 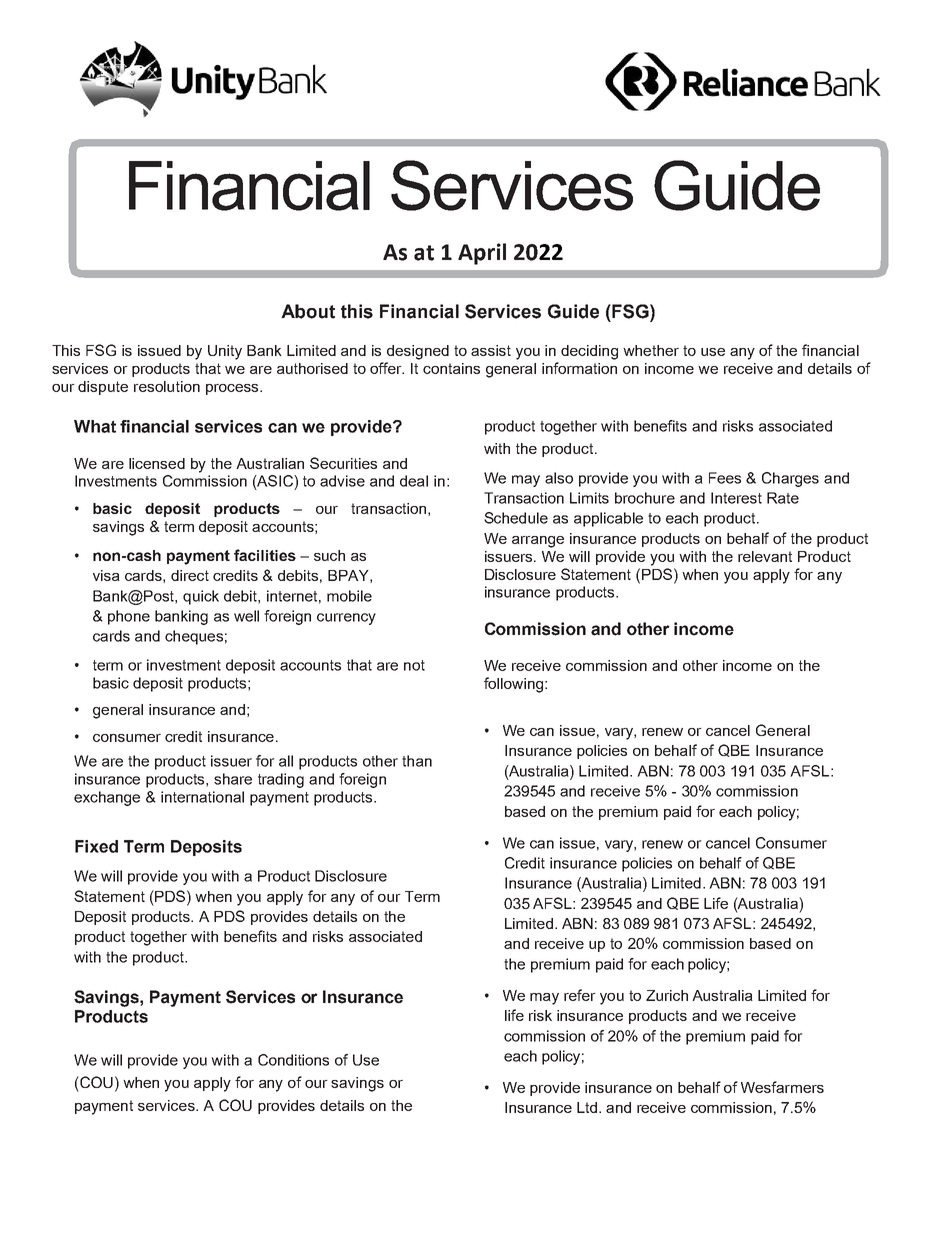 I want to click on than, so click(x=417, y=761).
